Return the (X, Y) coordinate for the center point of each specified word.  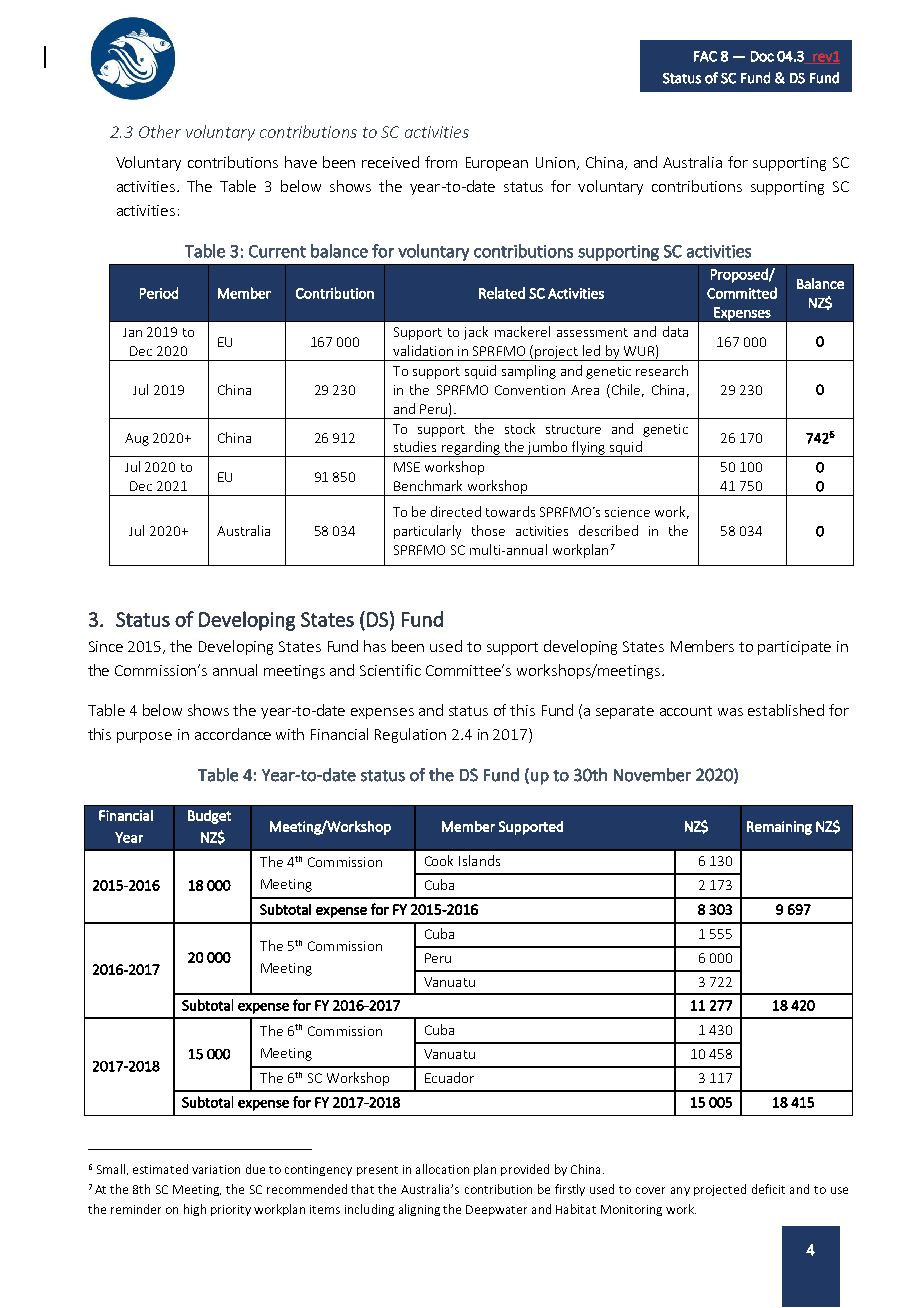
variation (216, 1169)
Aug (137, 439)
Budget (209, 817)
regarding (471, 449)
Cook (439, 860)
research (662, 370)
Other (160, 131)
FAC (705, 56)
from (441, 162)
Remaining (779, 828)
